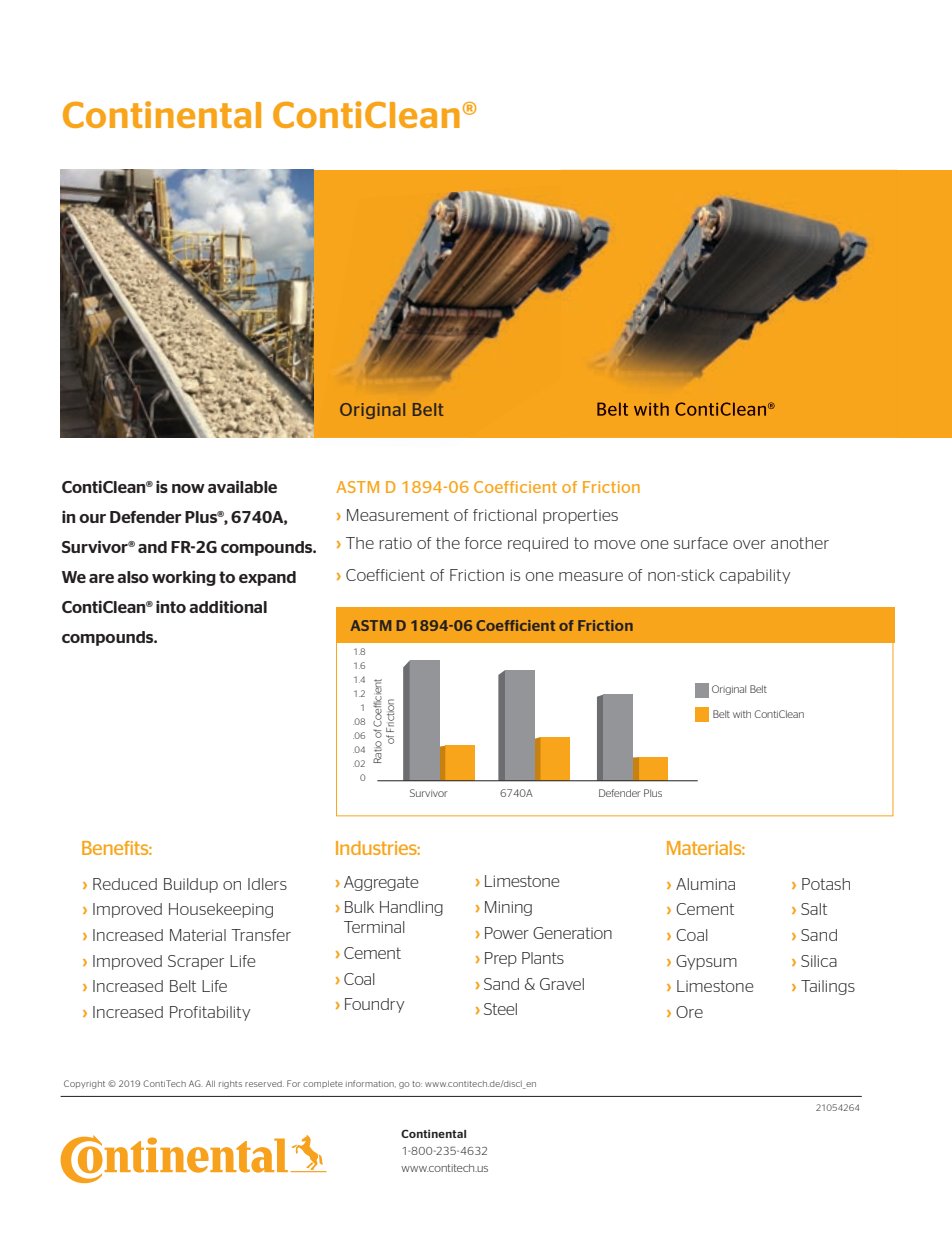  Describe the element at coordinates (210, 1083) in the screenshot. I see `All` at that location.
